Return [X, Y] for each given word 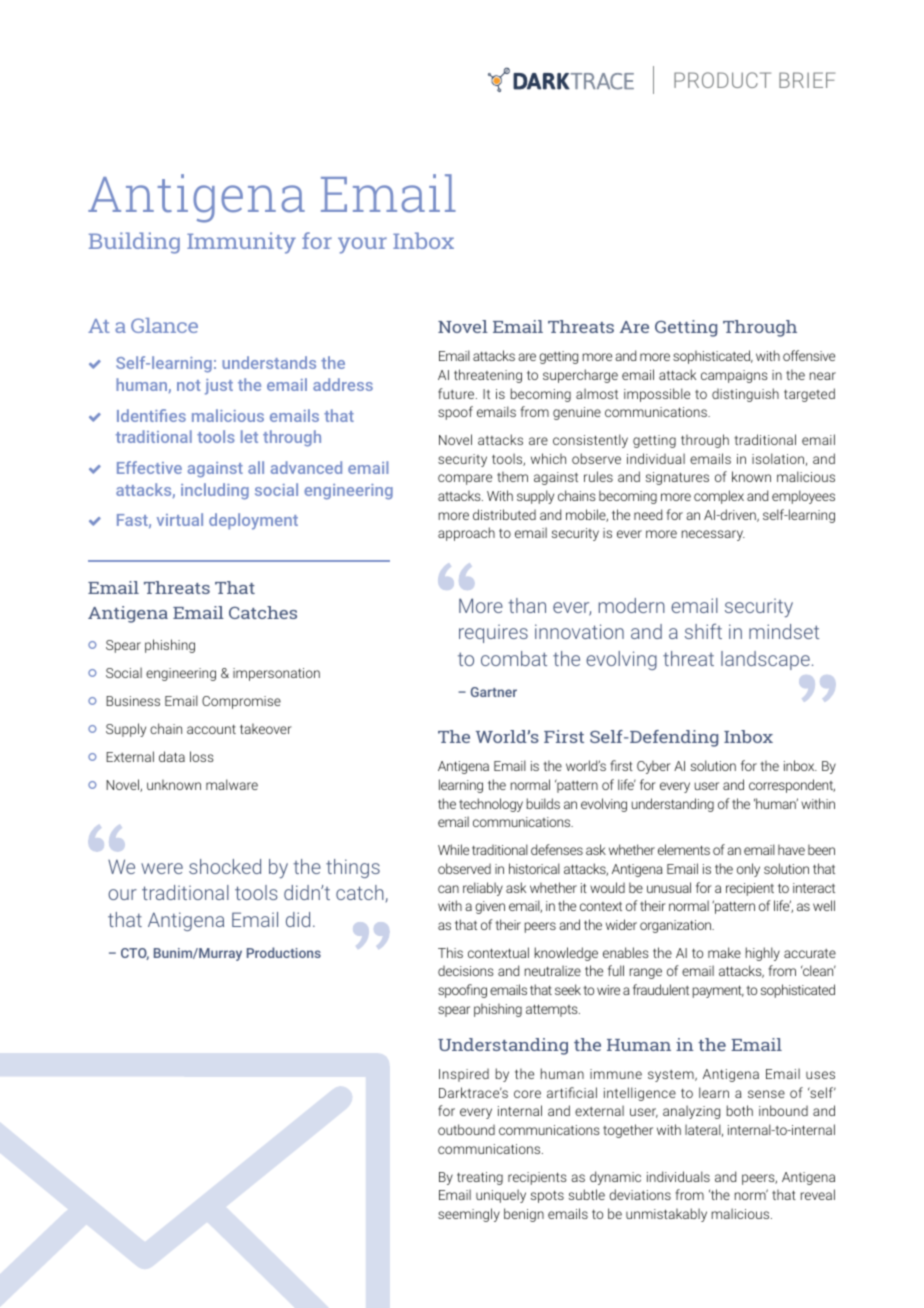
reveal [818, 1194]
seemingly [469, 1215]
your [362, 245]
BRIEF [807, 80]
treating [480, 1178]
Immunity [241, 243]
